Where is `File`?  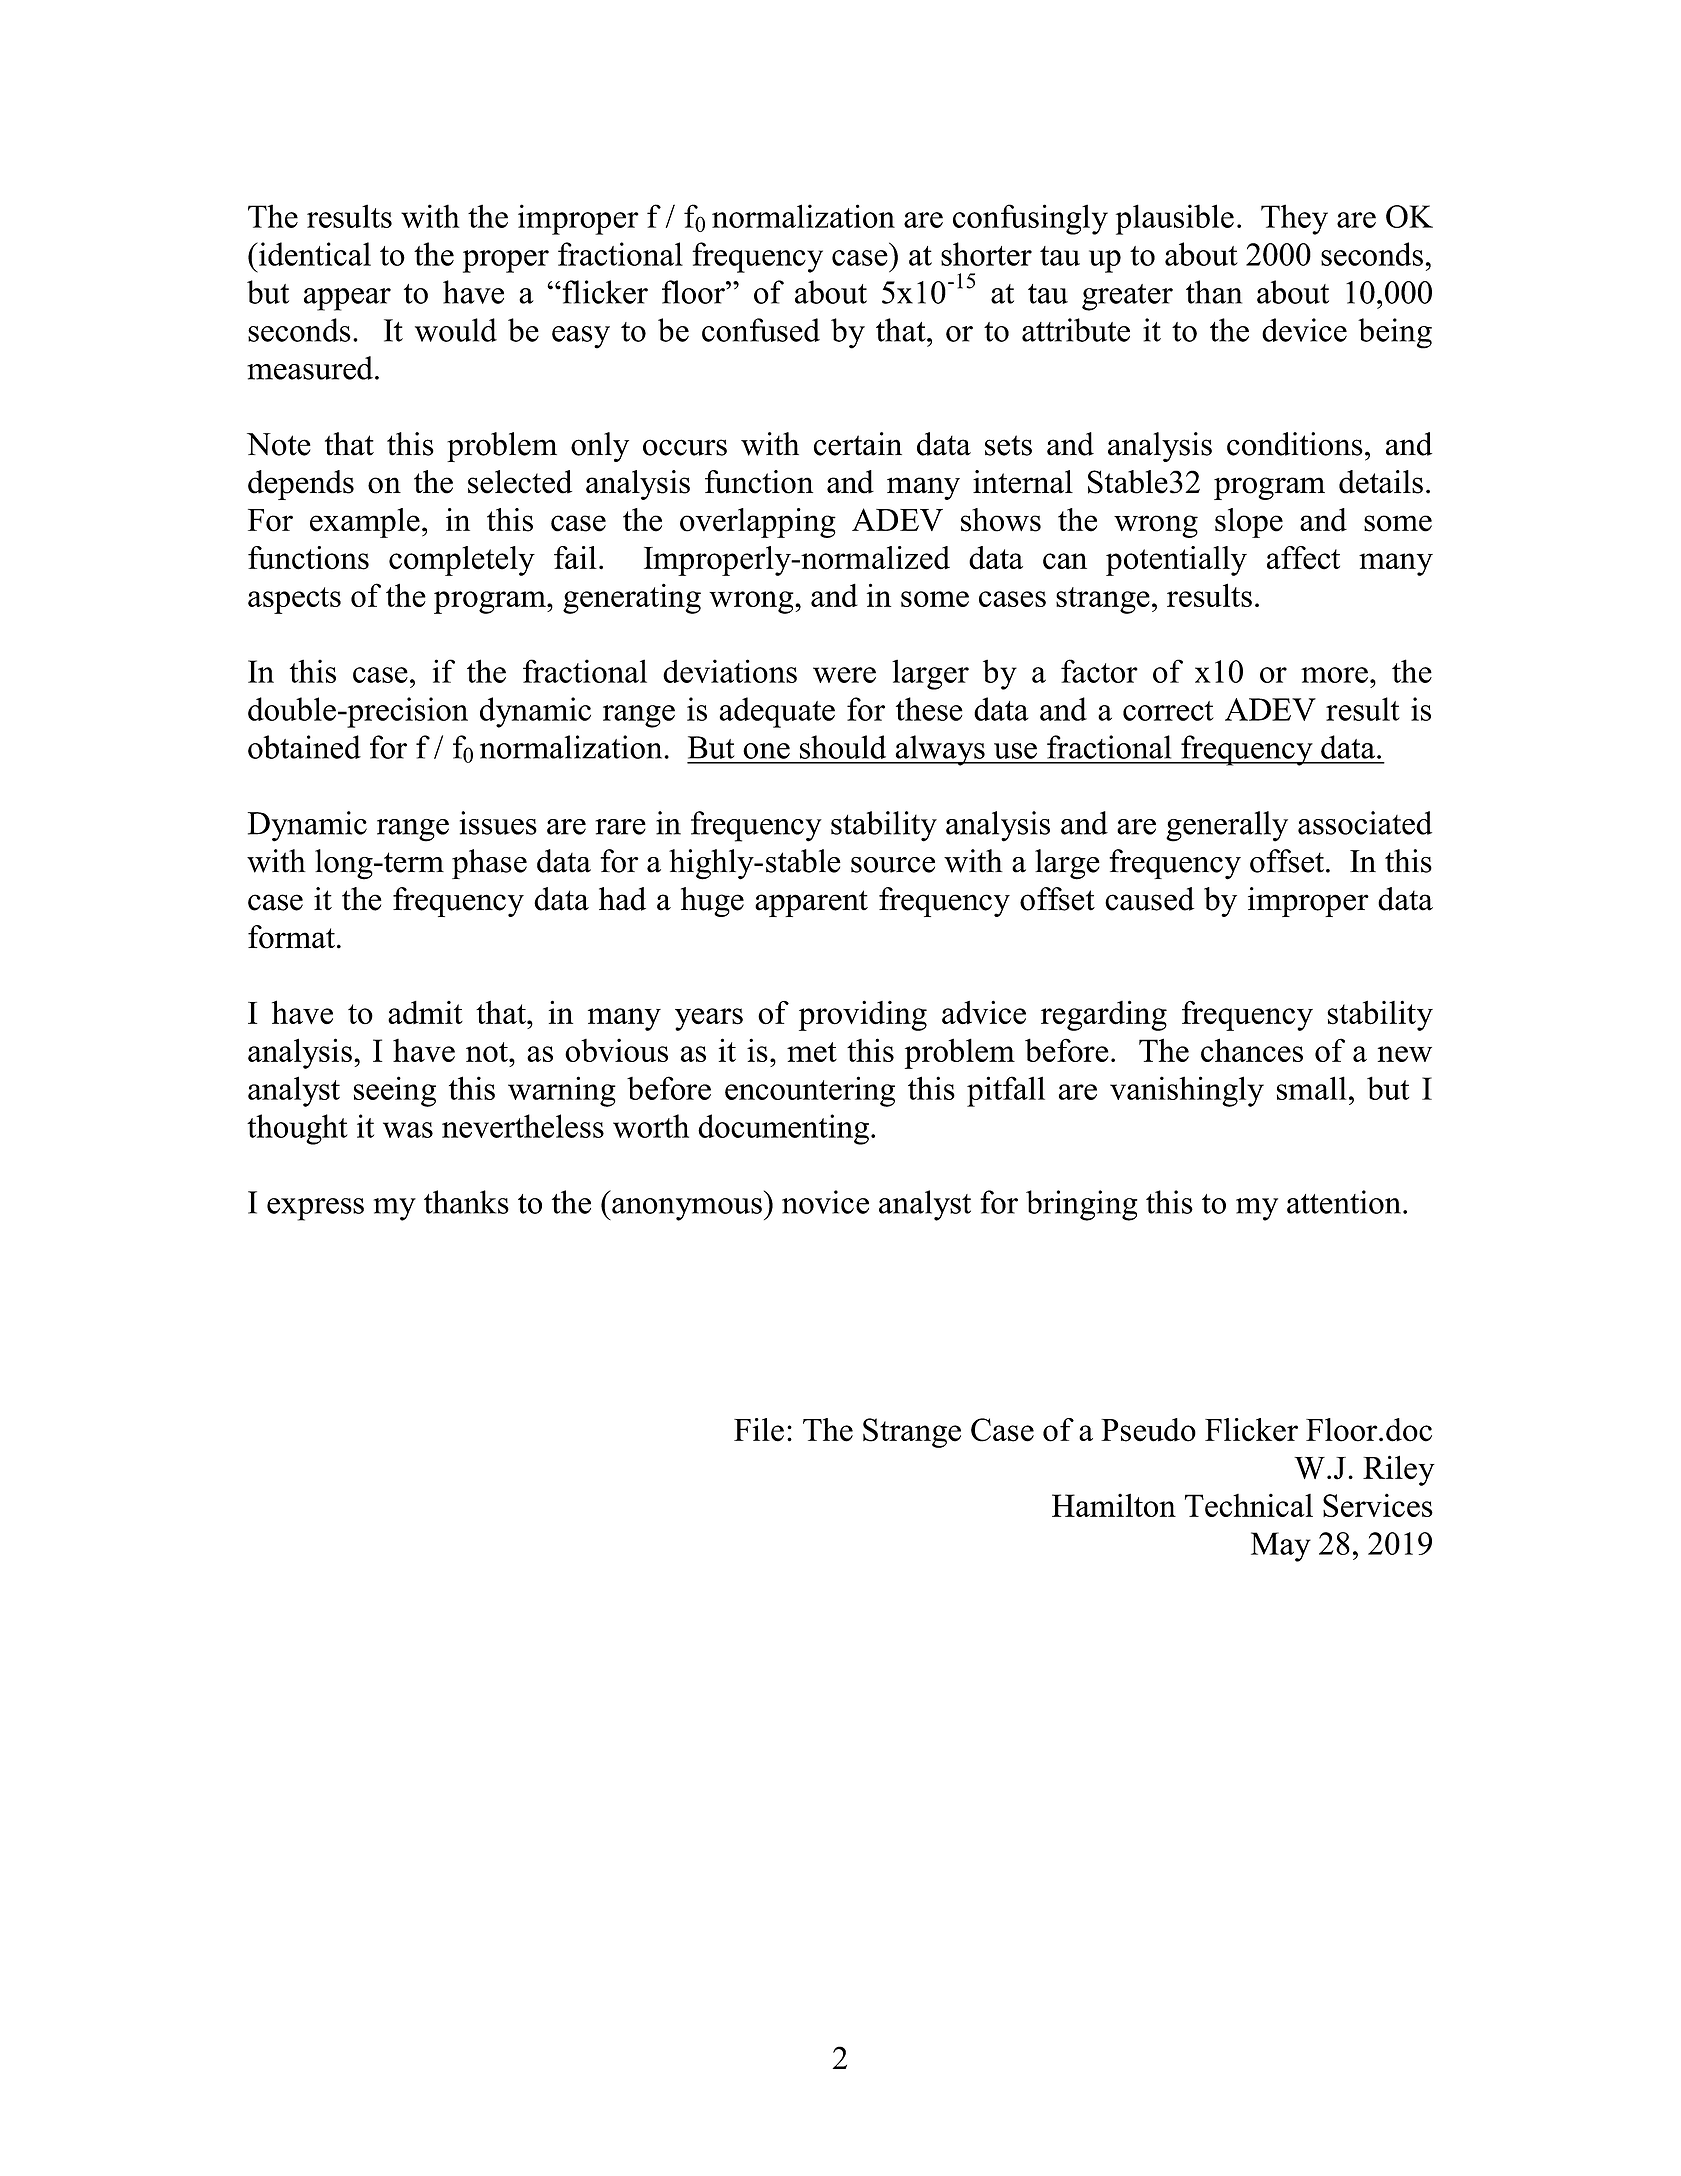 File is located at coordinates (759, 1430).
